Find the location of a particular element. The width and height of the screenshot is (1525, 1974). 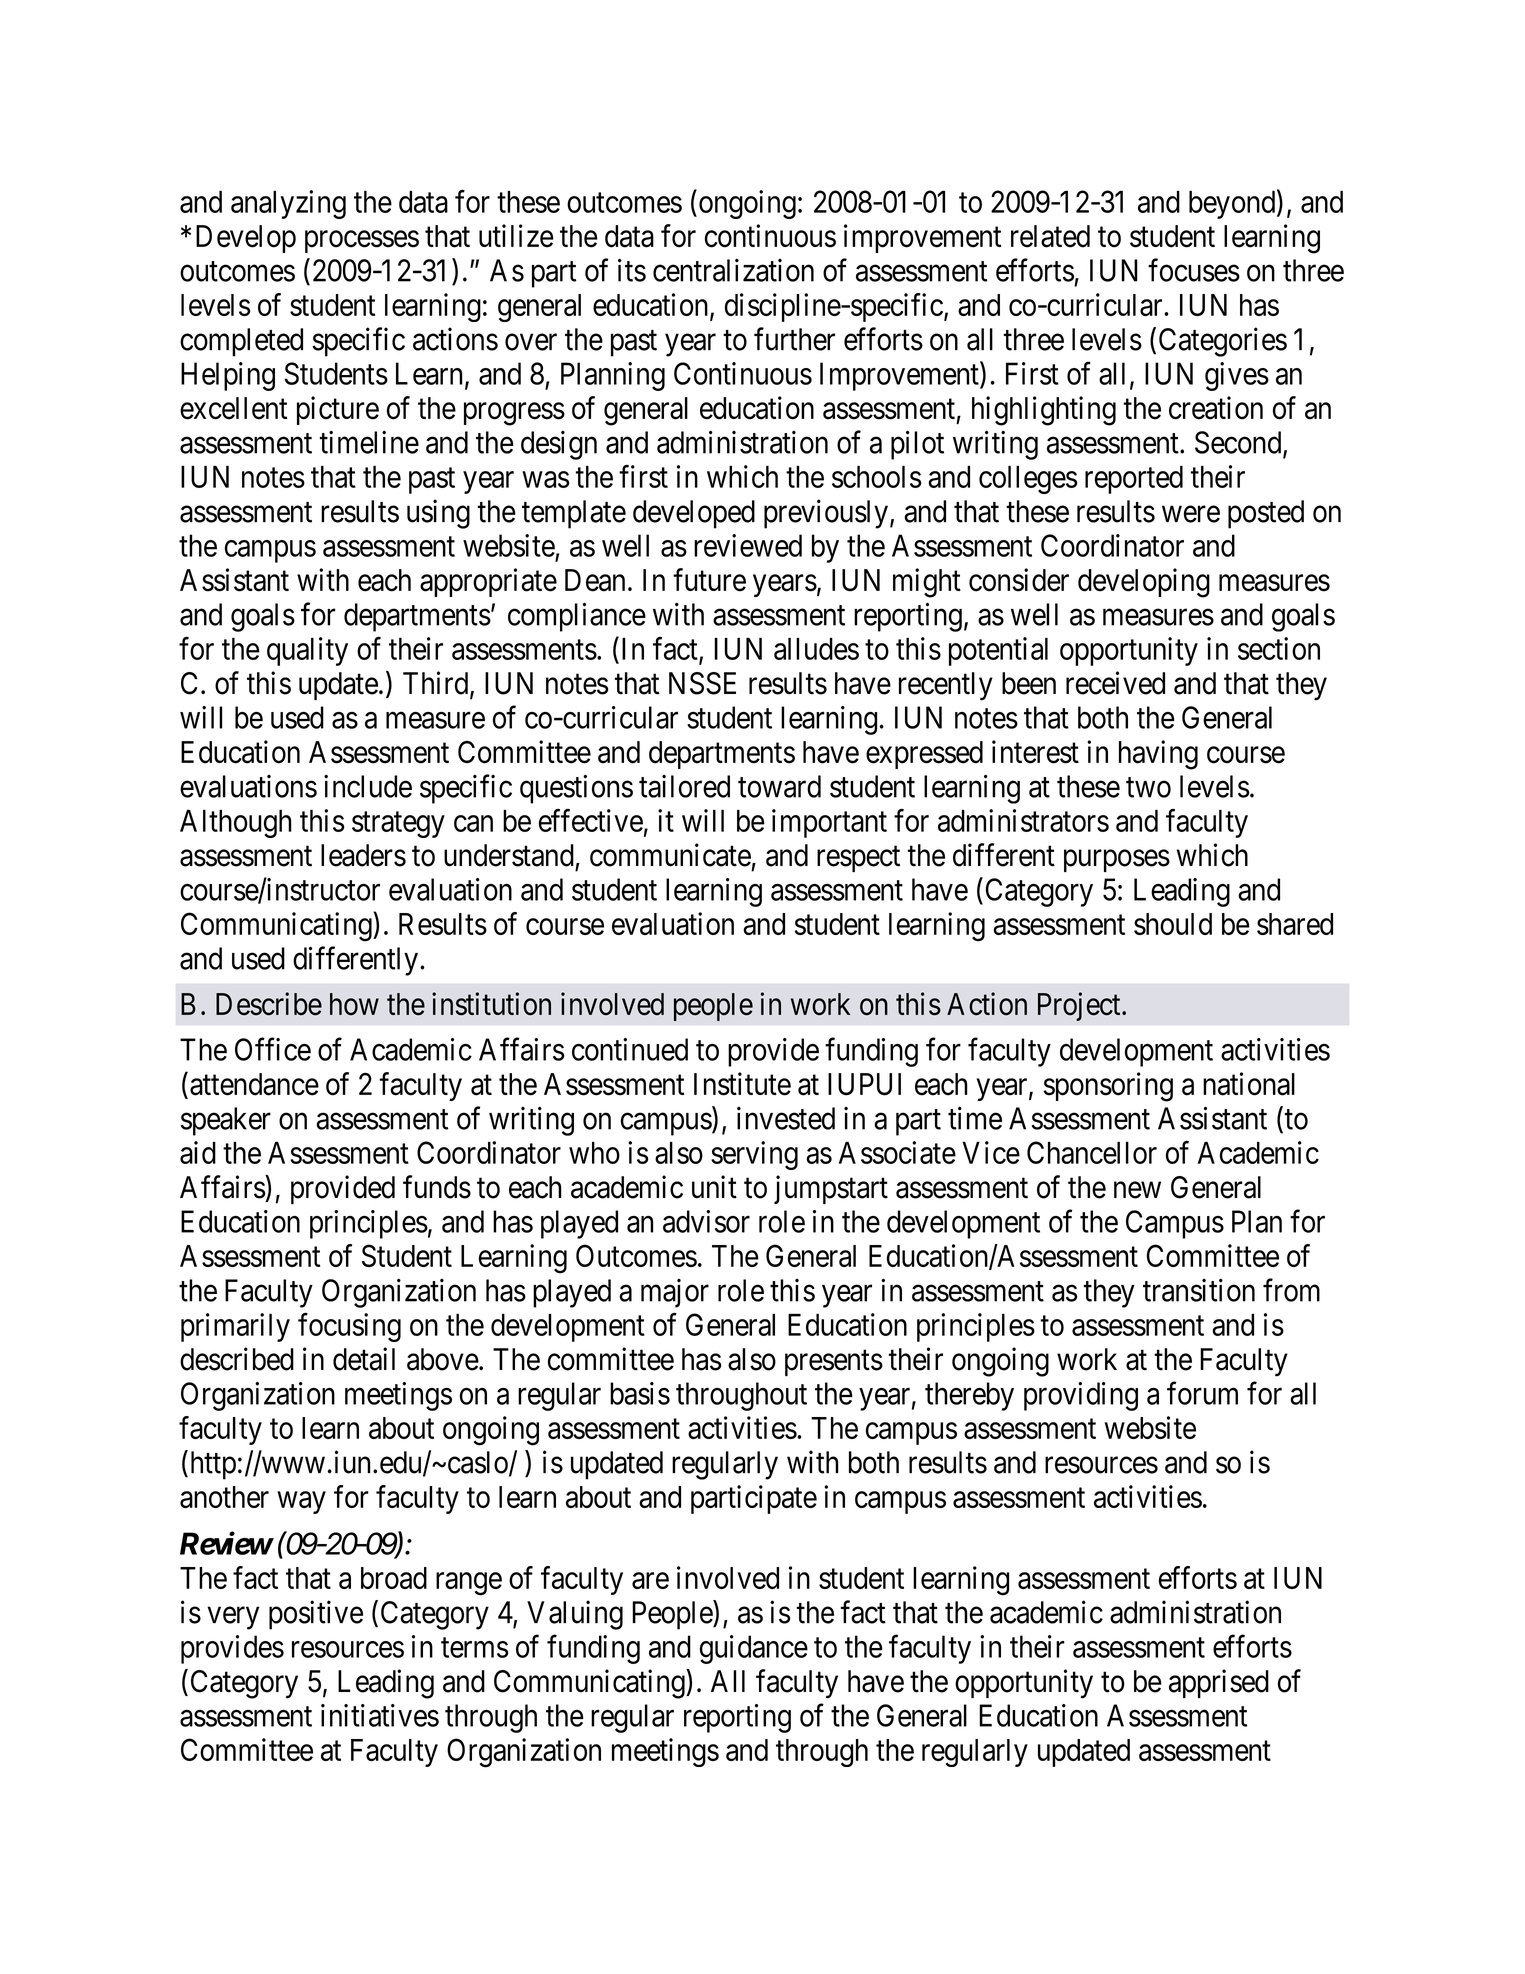

centralization is located at coordinates (733, 270).
